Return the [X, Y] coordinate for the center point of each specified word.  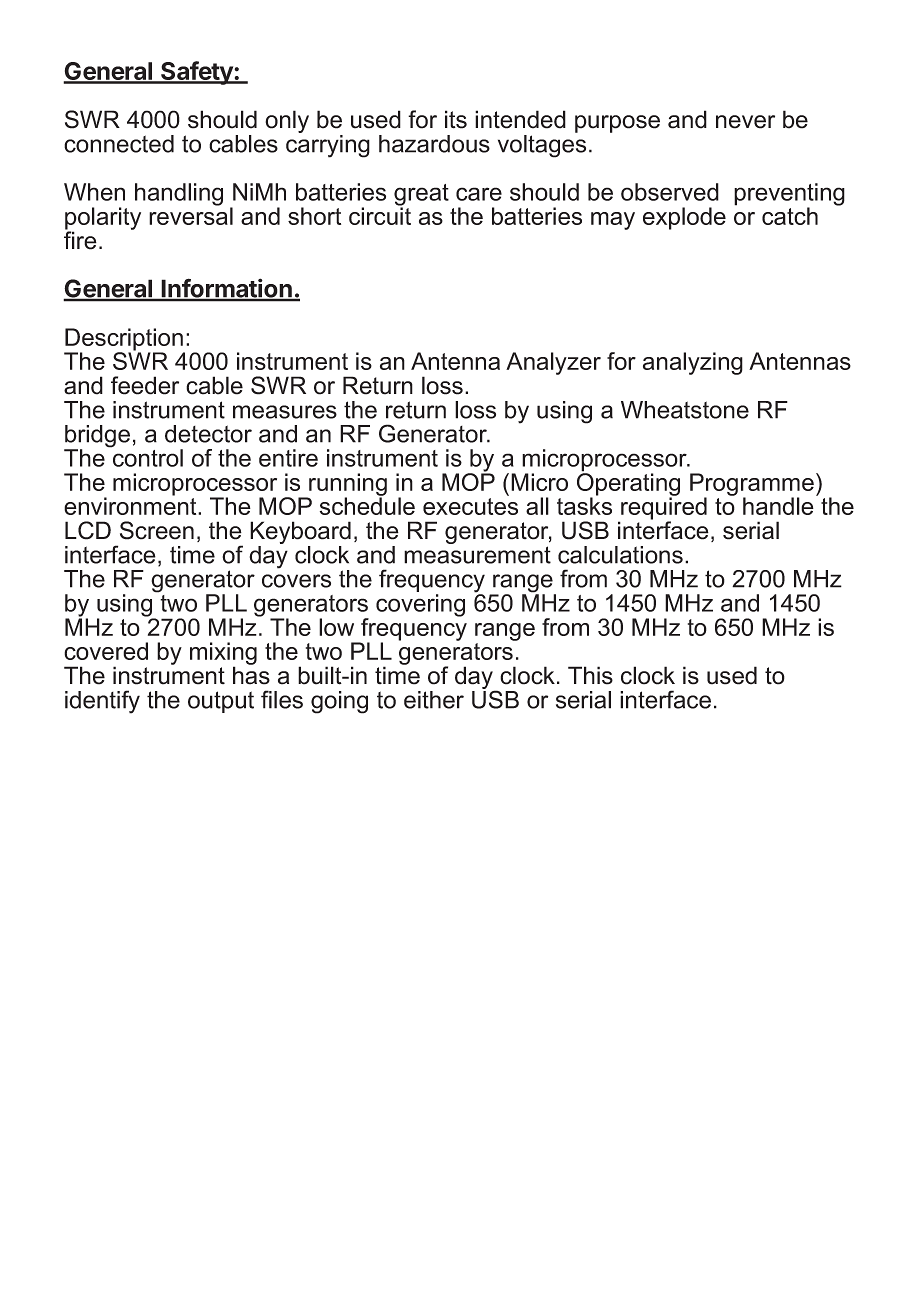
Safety [197, 73]
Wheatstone [685, 410]
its [456, 119]
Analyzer [553, 363]
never [745, 122]
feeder [145, 385]
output [221, 702]
